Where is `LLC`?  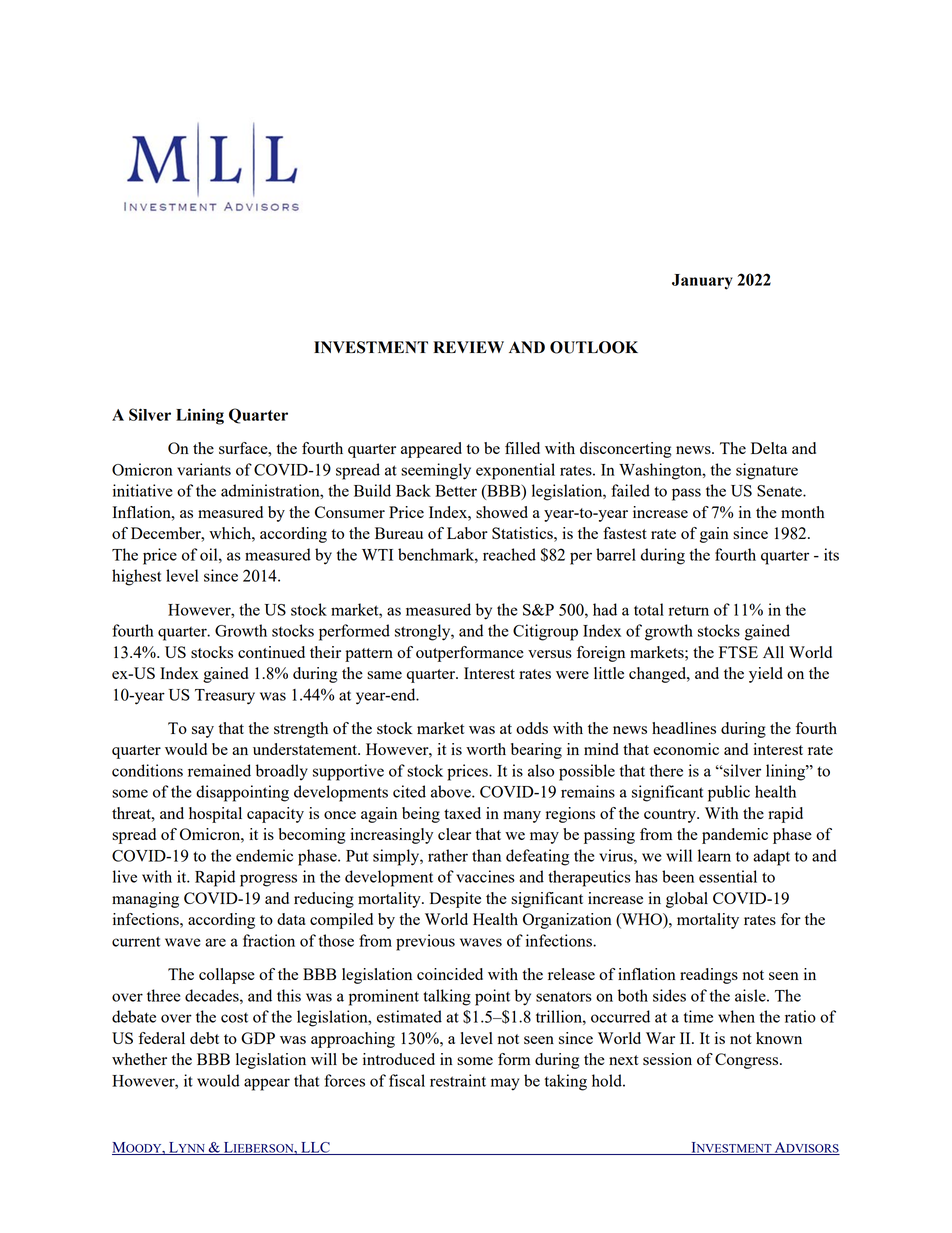
LLC is located at coordinates (315, 1148).
